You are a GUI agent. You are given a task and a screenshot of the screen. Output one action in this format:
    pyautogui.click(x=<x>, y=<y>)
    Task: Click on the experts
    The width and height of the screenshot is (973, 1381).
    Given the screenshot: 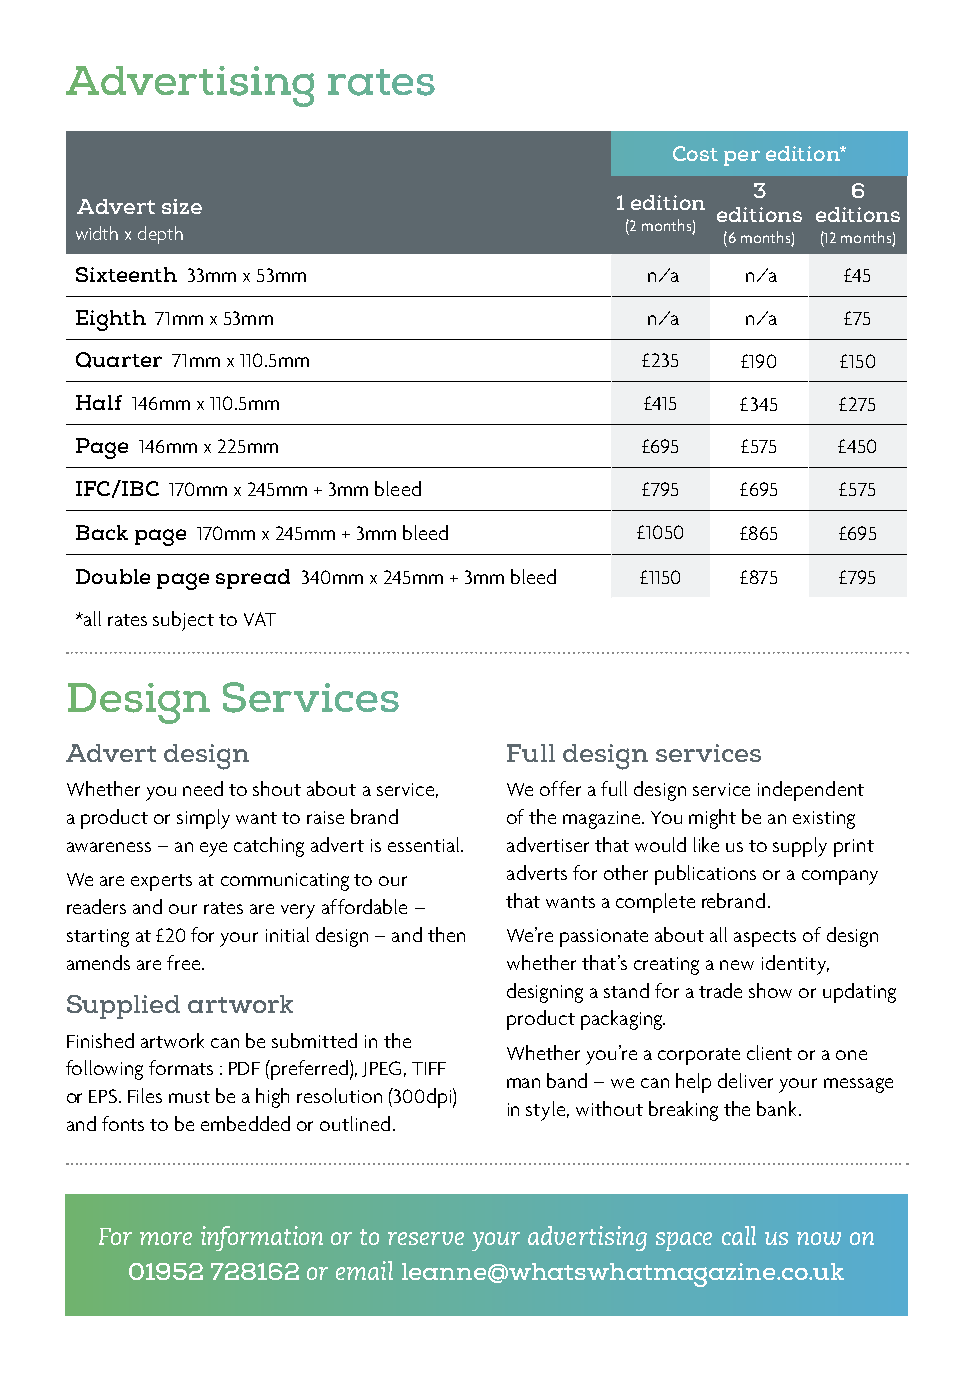 What is the action you would take?
    pyautogui.click(x=161, y=882)
